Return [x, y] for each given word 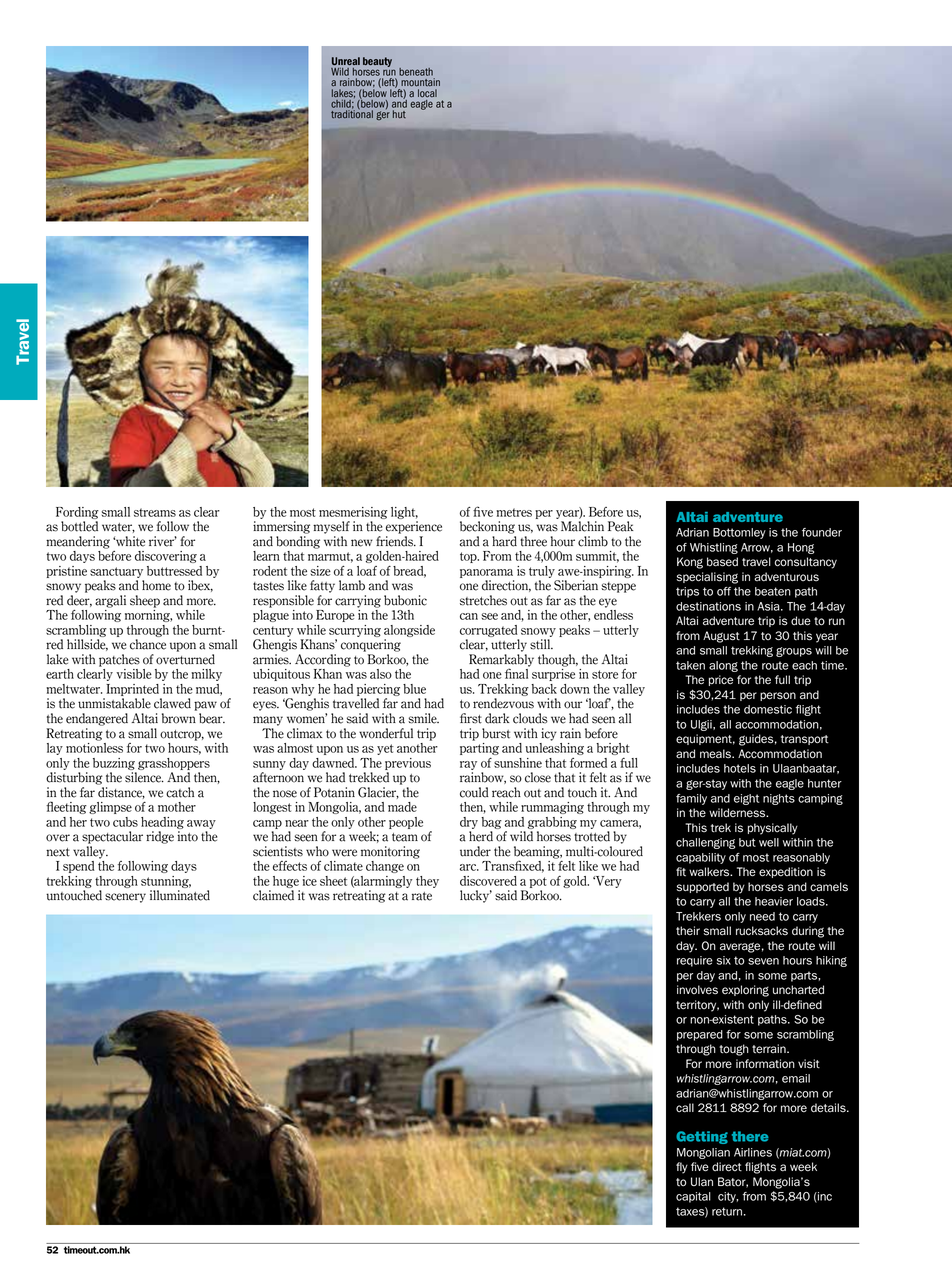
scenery [125, 898]
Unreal [346, 61]
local [427, 93]
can [469, 616]
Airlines [753, 1152]
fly [682, 1168]
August [721, 637]
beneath [416, 72]
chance [148, 644]
